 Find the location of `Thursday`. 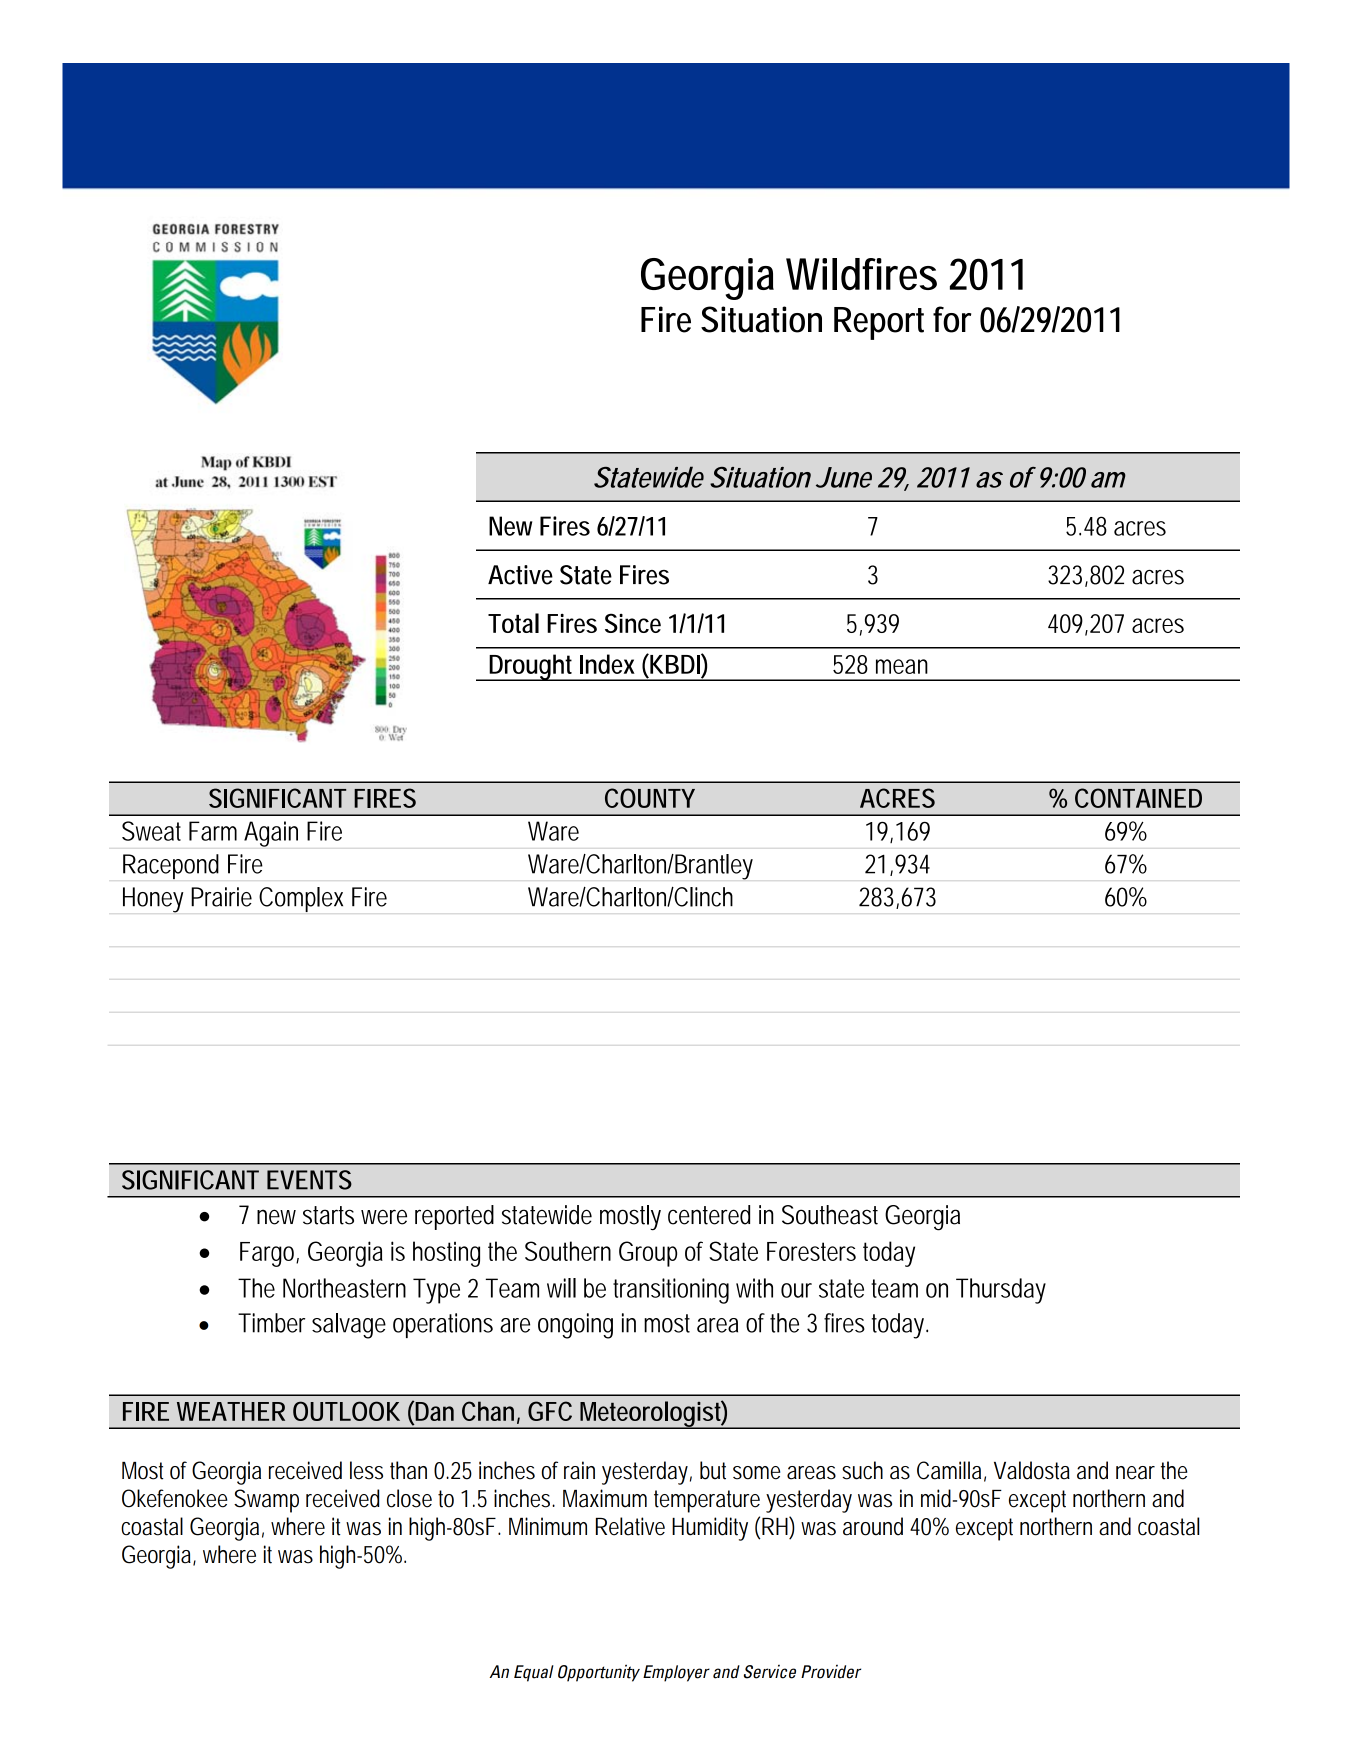

Thursday is located at coordinates (1001, 1291).
